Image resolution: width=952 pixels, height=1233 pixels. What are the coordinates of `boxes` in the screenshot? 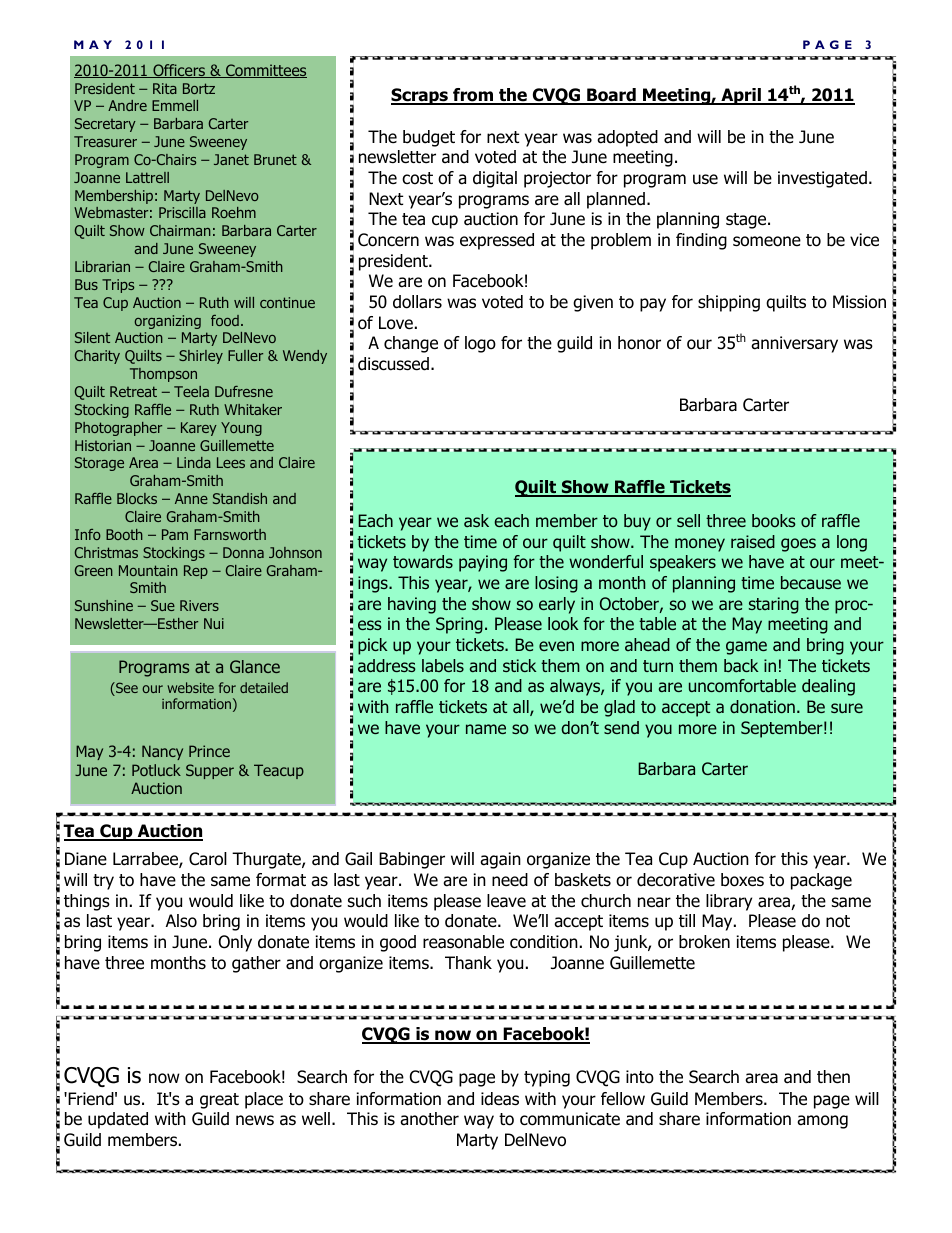 It's located at (742, 880).
